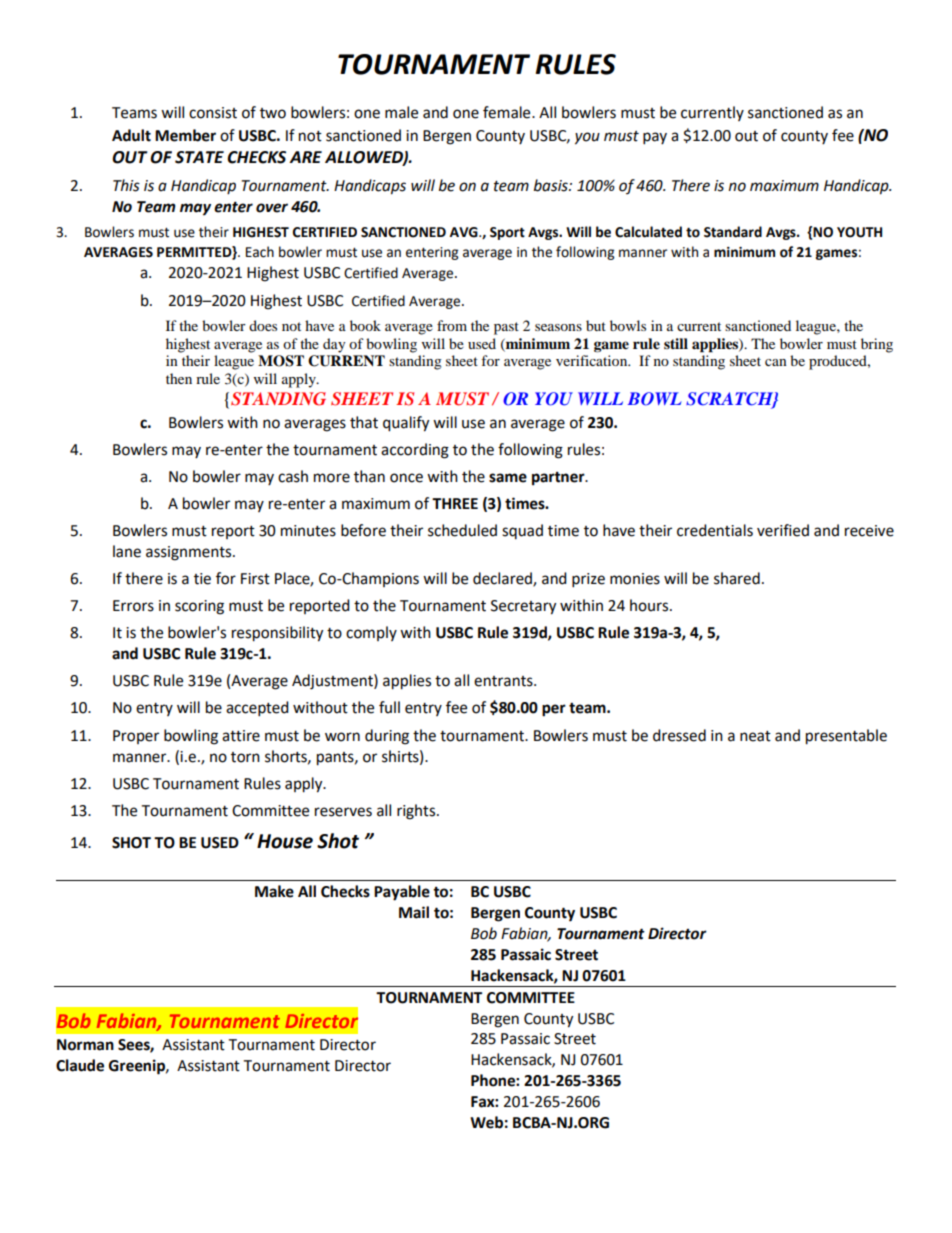 This screenshot has height=1233, width=952. I want to click on Standard, so click(733, 232).
